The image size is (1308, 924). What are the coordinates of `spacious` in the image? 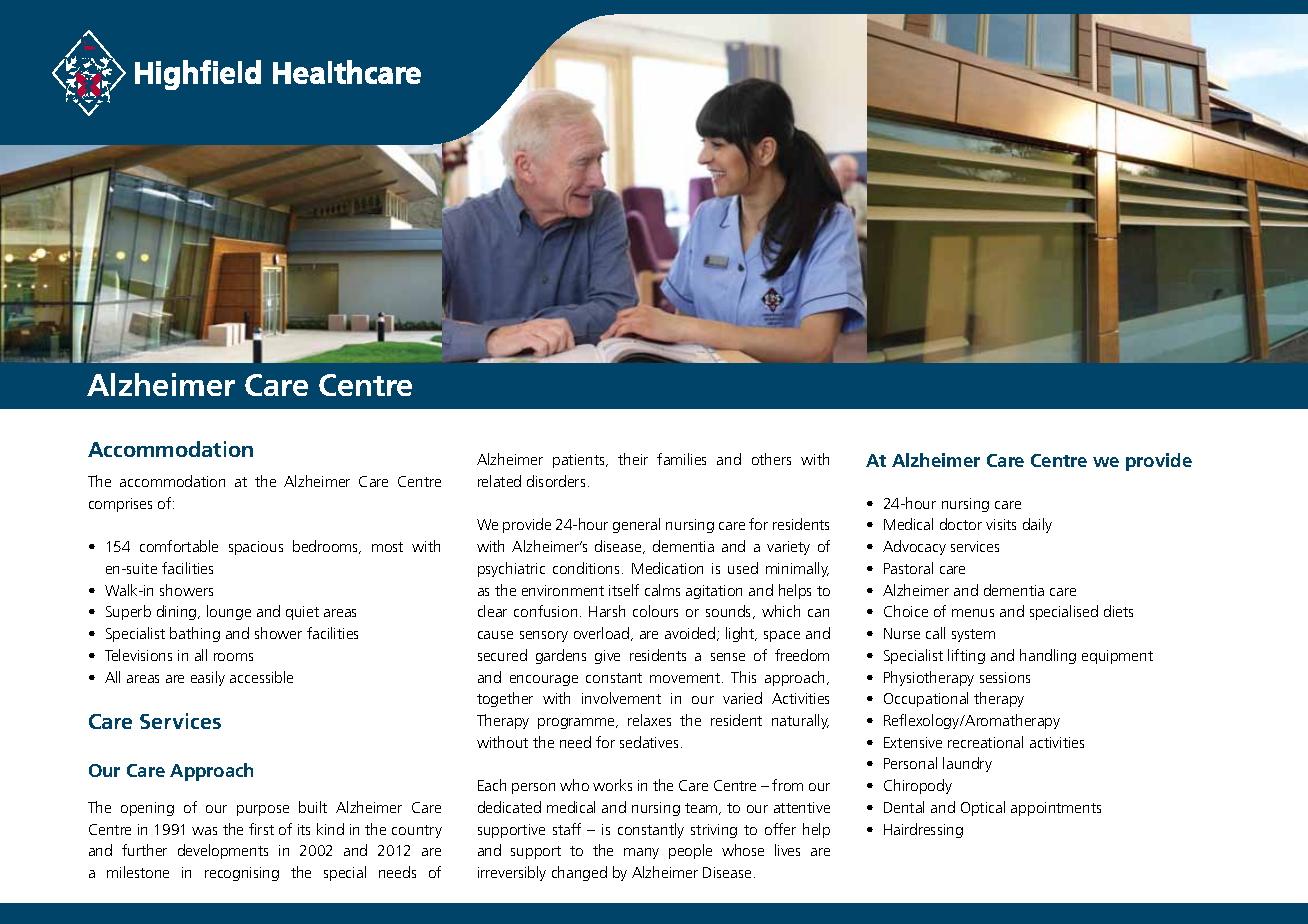 It's located at (256, 548).
